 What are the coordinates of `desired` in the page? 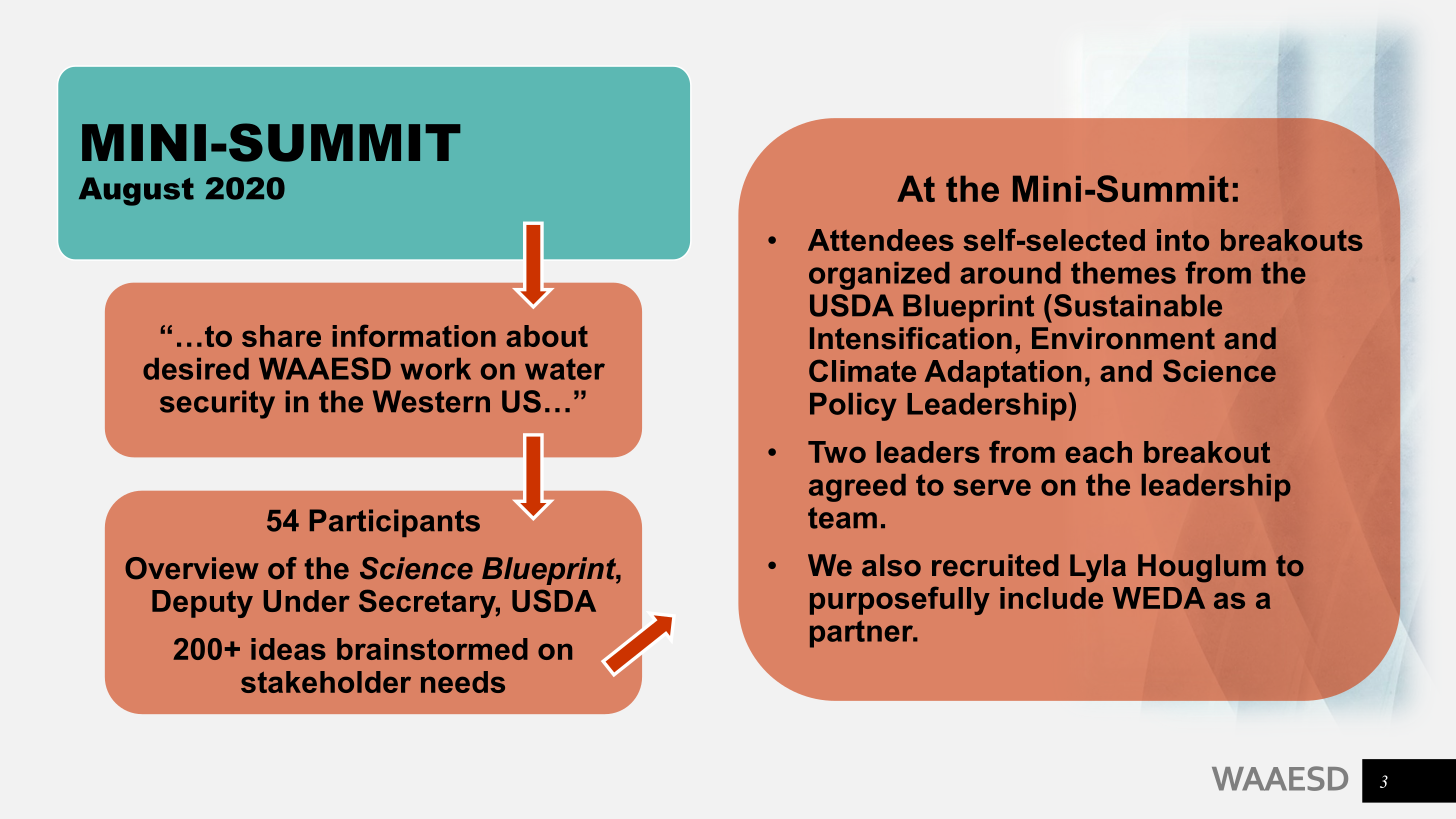 It's located at (196, 369).
